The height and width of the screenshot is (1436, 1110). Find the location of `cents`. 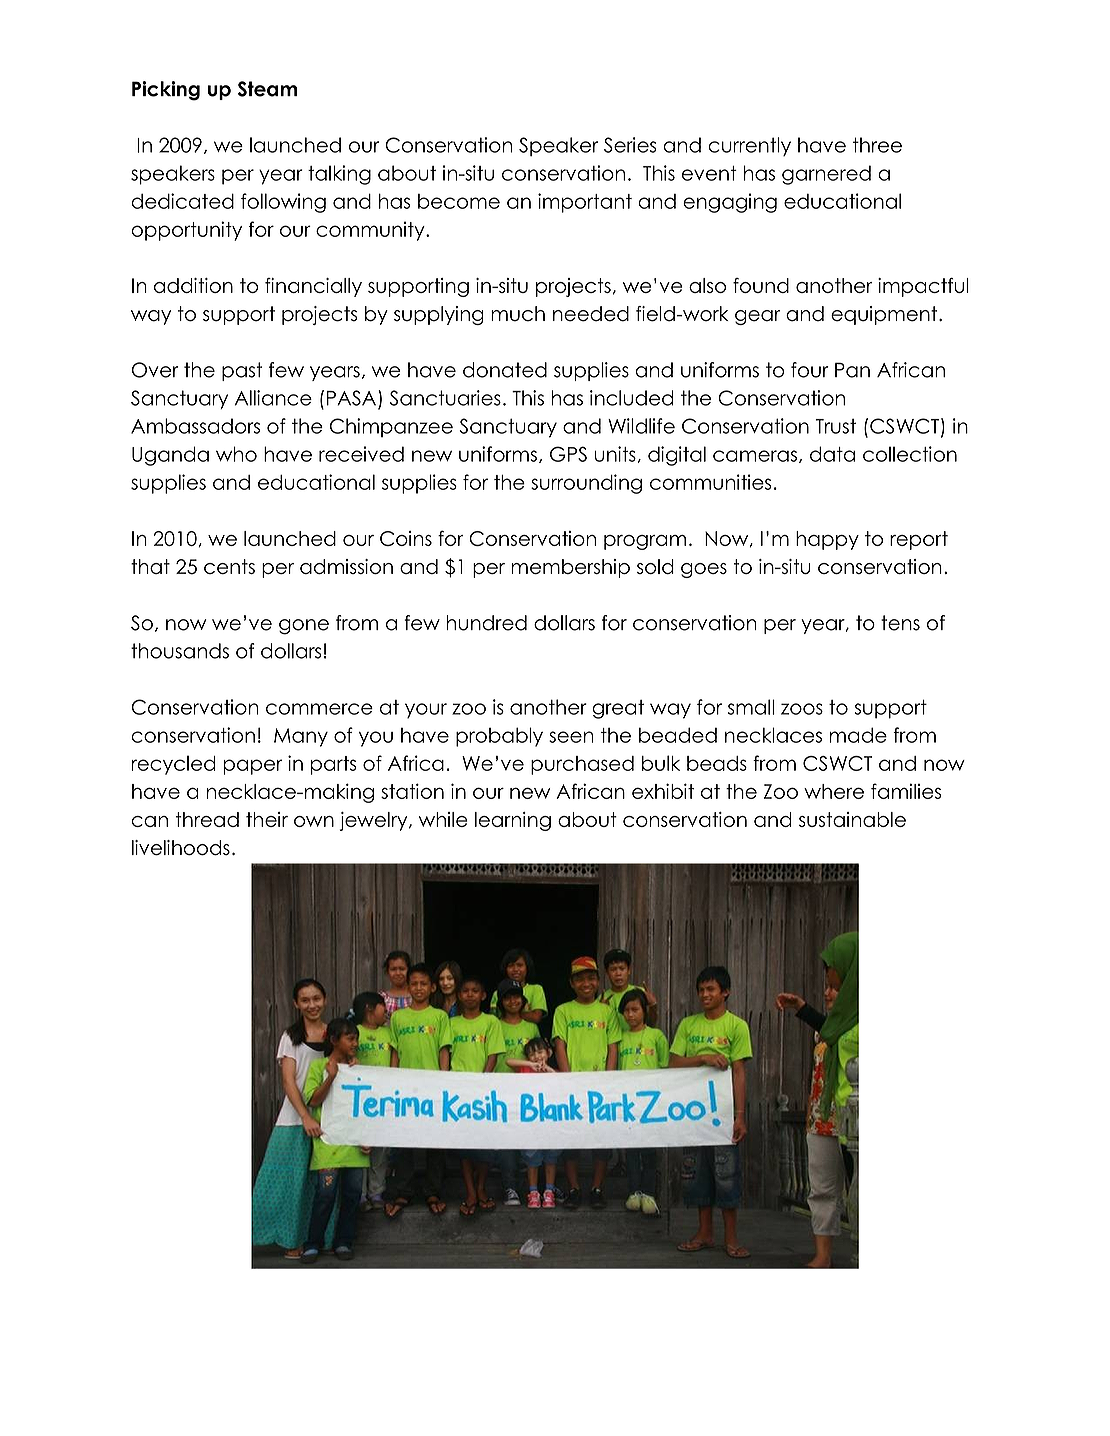

cents is located at coordinates (229, 566).
